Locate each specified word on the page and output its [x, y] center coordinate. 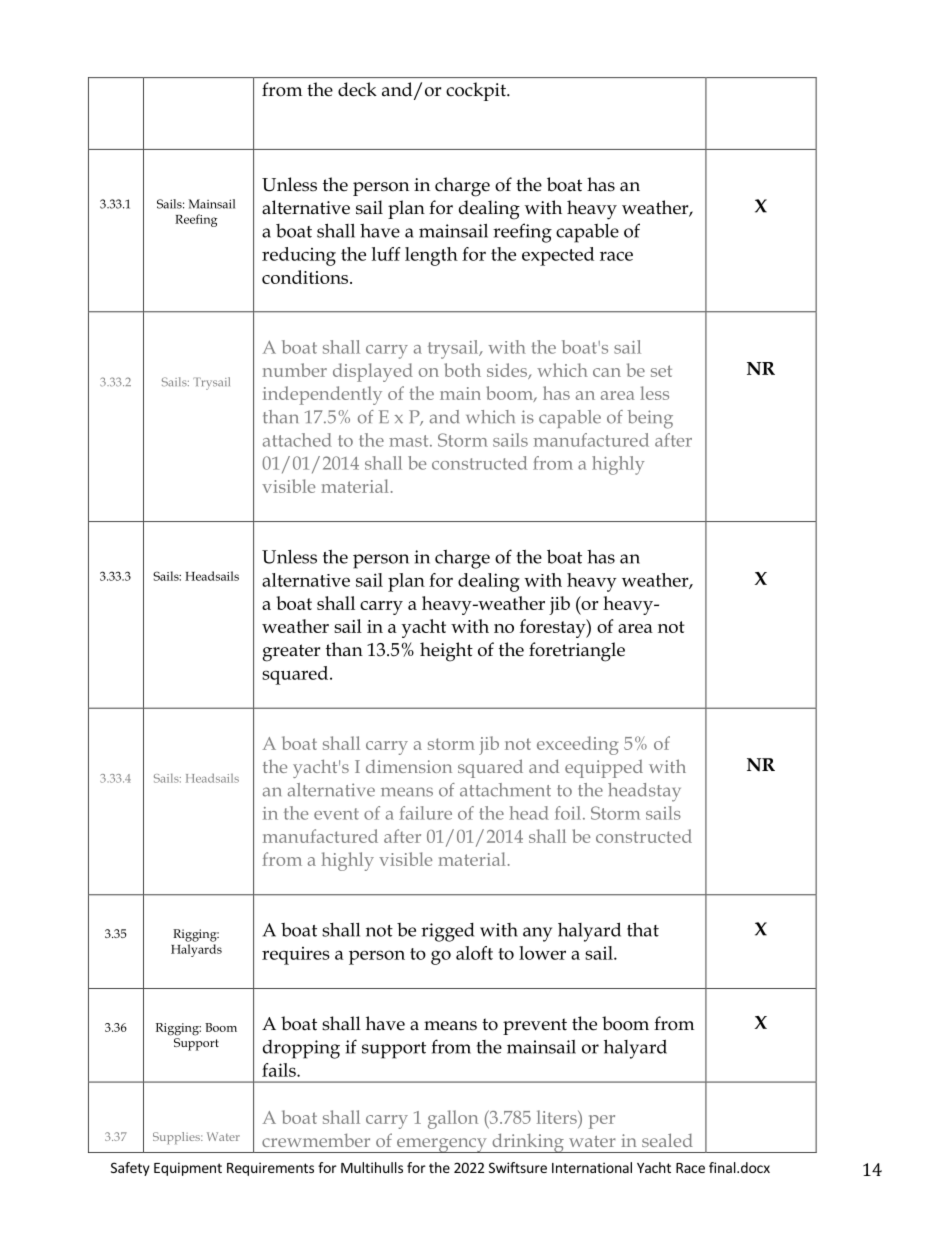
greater [291, 653]
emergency [442, 1145]
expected [558, 256]
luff [386, 254]
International [592, 1167]
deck [357, 89]
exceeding [577, 745]
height [446, 652]
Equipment [188, 1169]
